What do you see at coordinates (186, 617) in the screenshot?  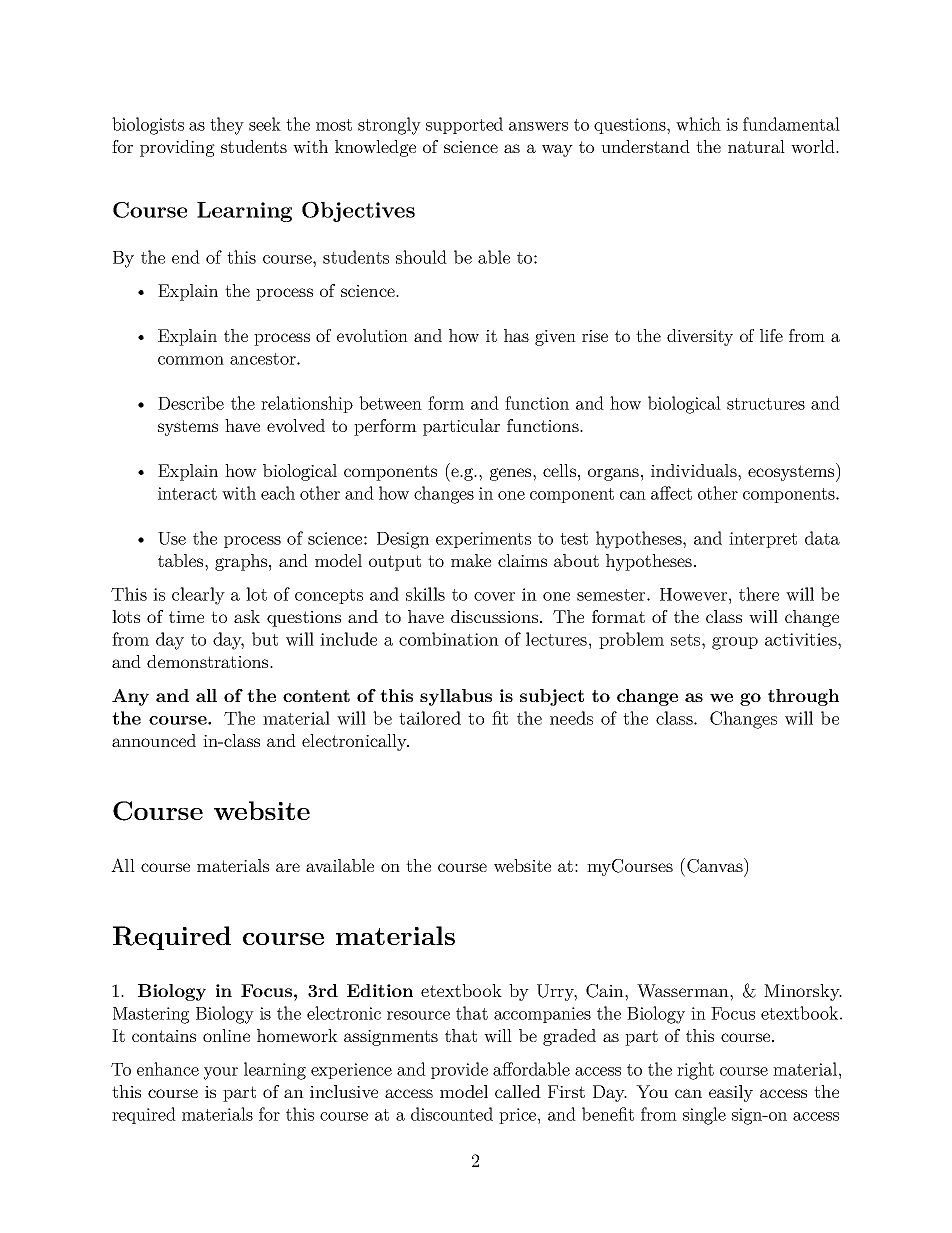 I see `time` at bounding box center [186, 617].
